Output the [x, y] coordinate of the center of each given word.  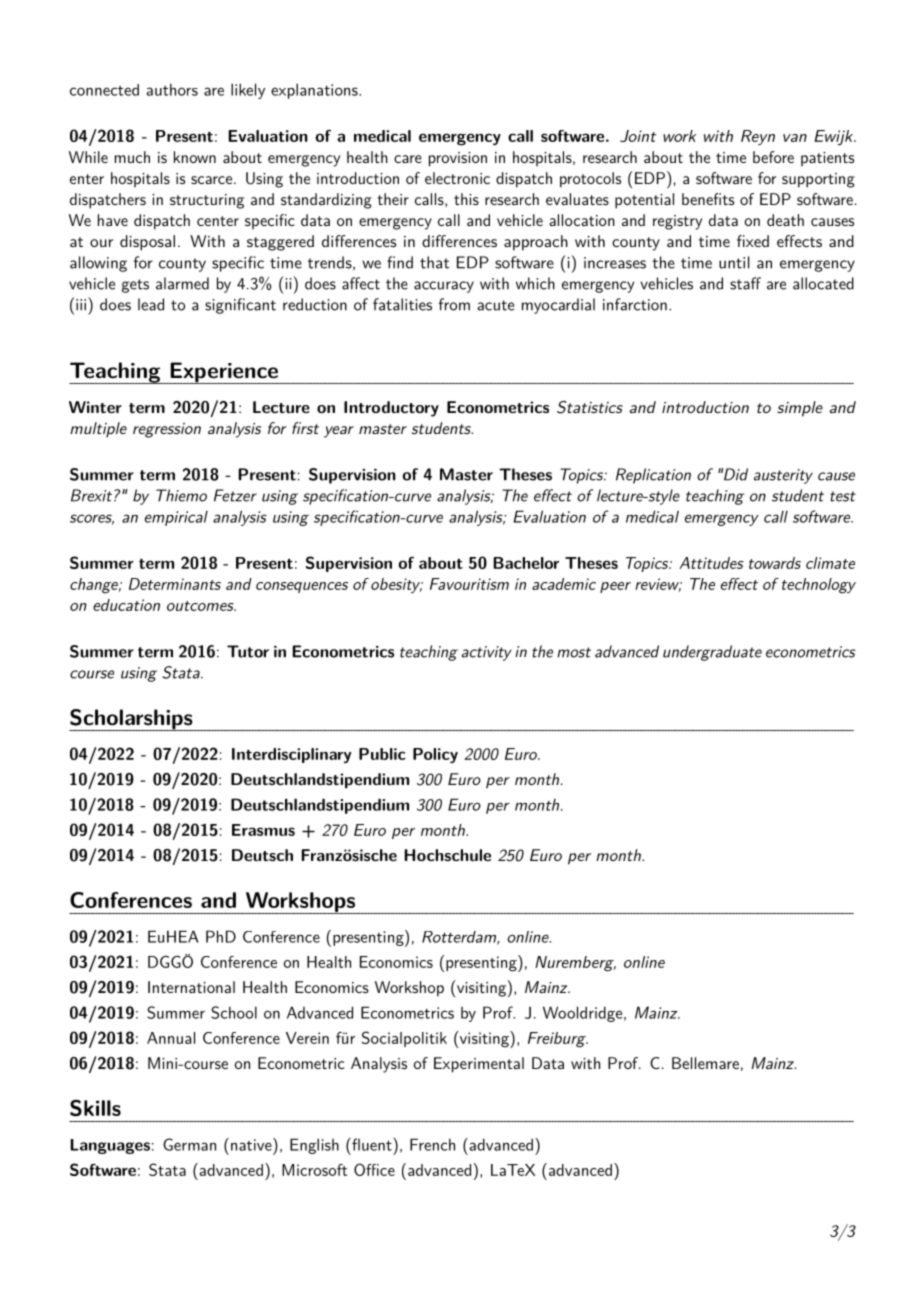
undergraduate [712, 653]
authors [172, 89]
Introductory [391, 409]
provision [458, 159]
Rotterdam [460, 938]
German [189, 1144]
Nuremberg [575, 964]
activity [487, 653]
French [432, 1144]
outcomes [201, 606]
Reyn [758, 137]
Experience [224, 373]
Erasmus [263, 830]
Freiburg [558, 1040]
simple [800, 409]
